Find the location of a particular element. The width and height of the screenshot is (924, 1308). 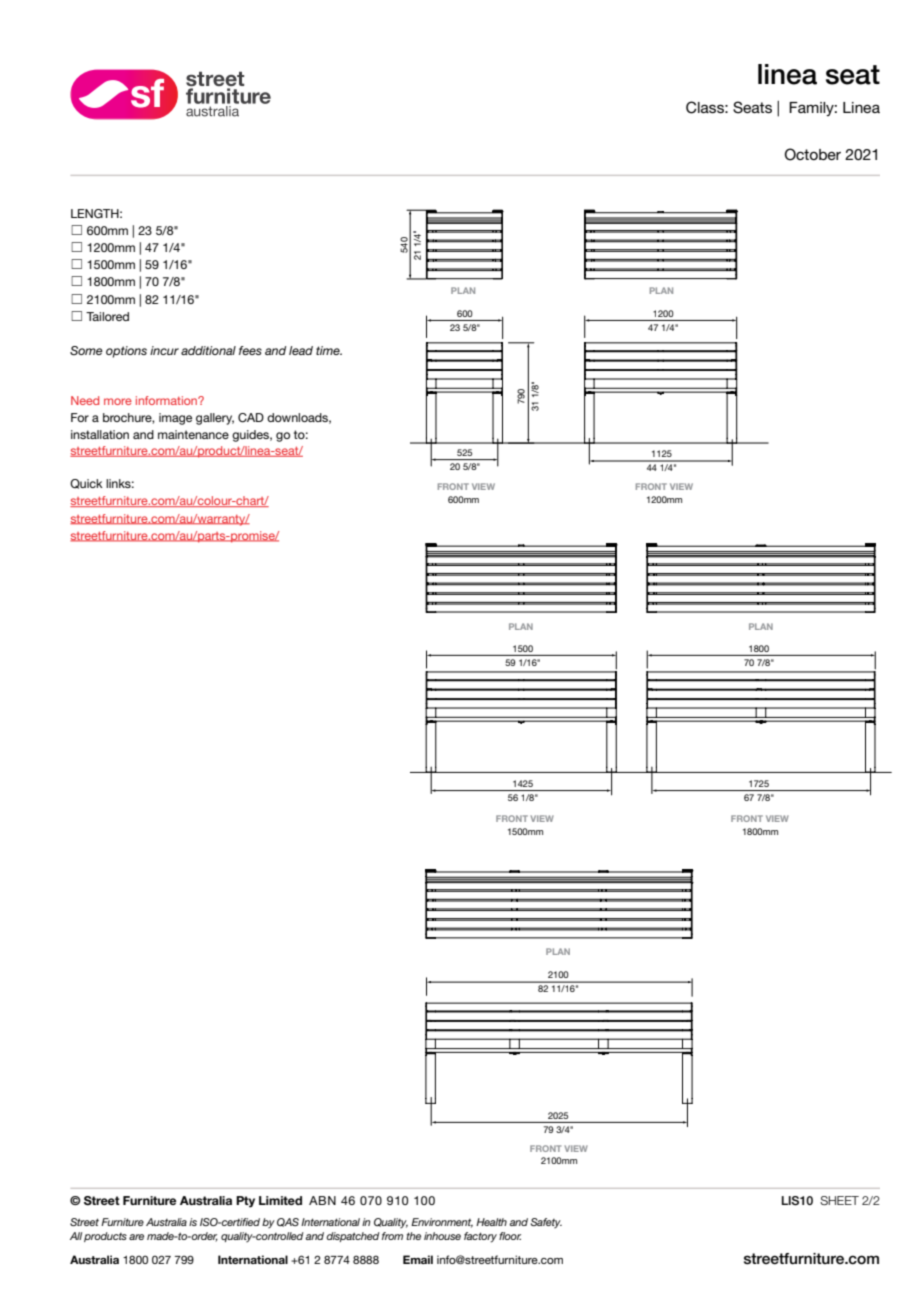

SHEET is located at coordinates (839, 1200).
